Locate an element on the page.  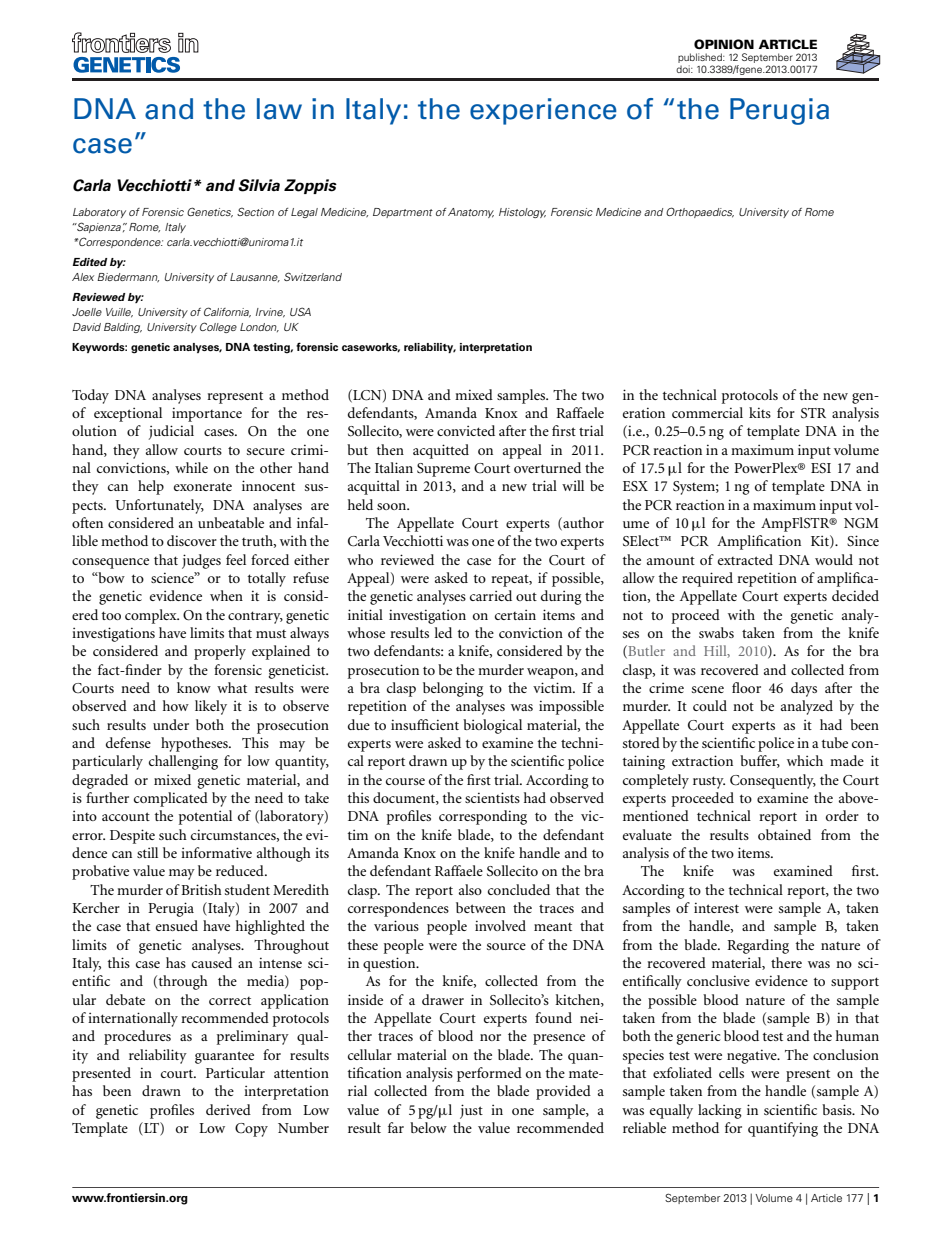
Anatomy is located at coordinates (471, 213).
